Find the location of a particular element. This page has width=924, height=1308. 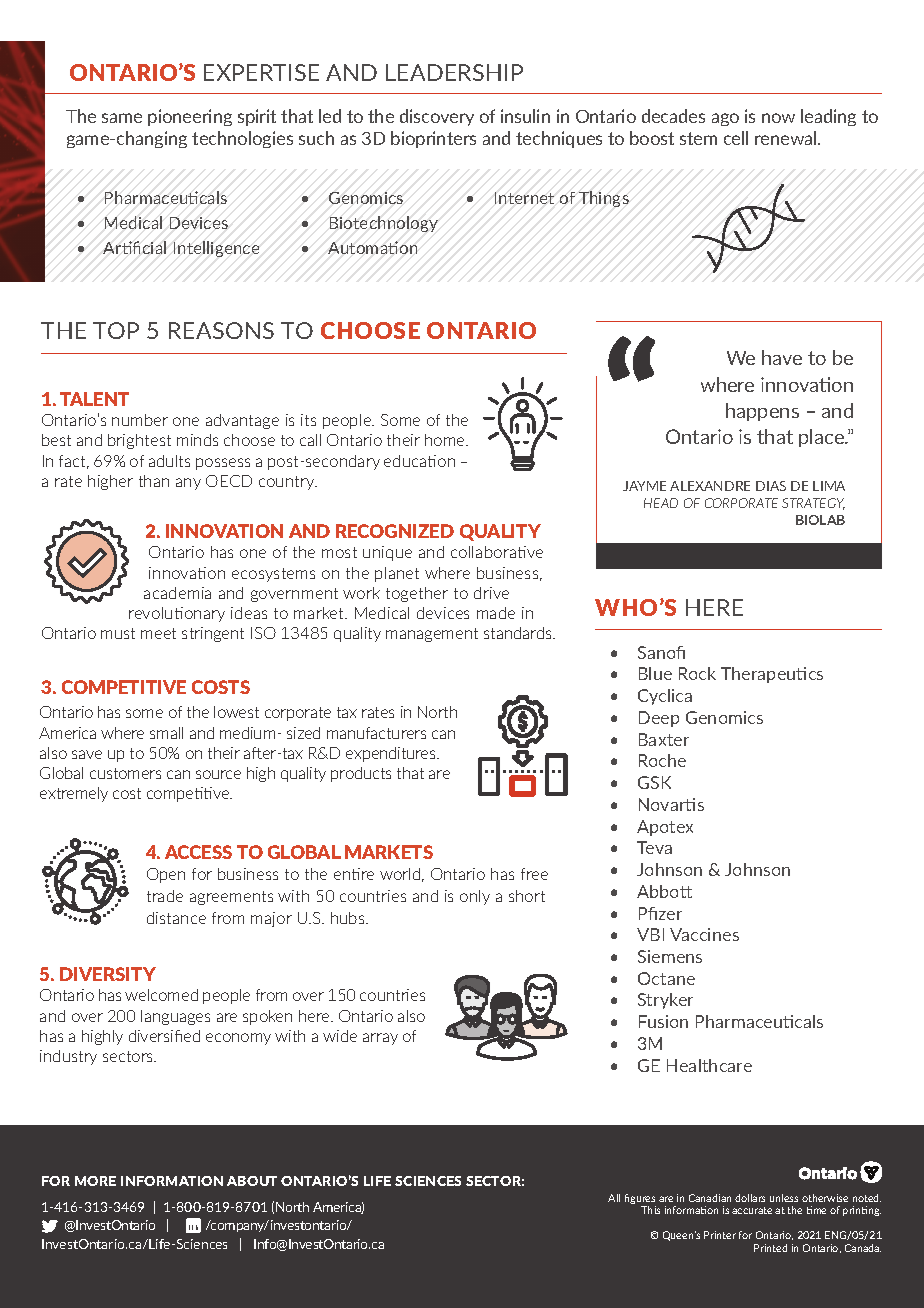

meet is located at coordinates (158, 633).
